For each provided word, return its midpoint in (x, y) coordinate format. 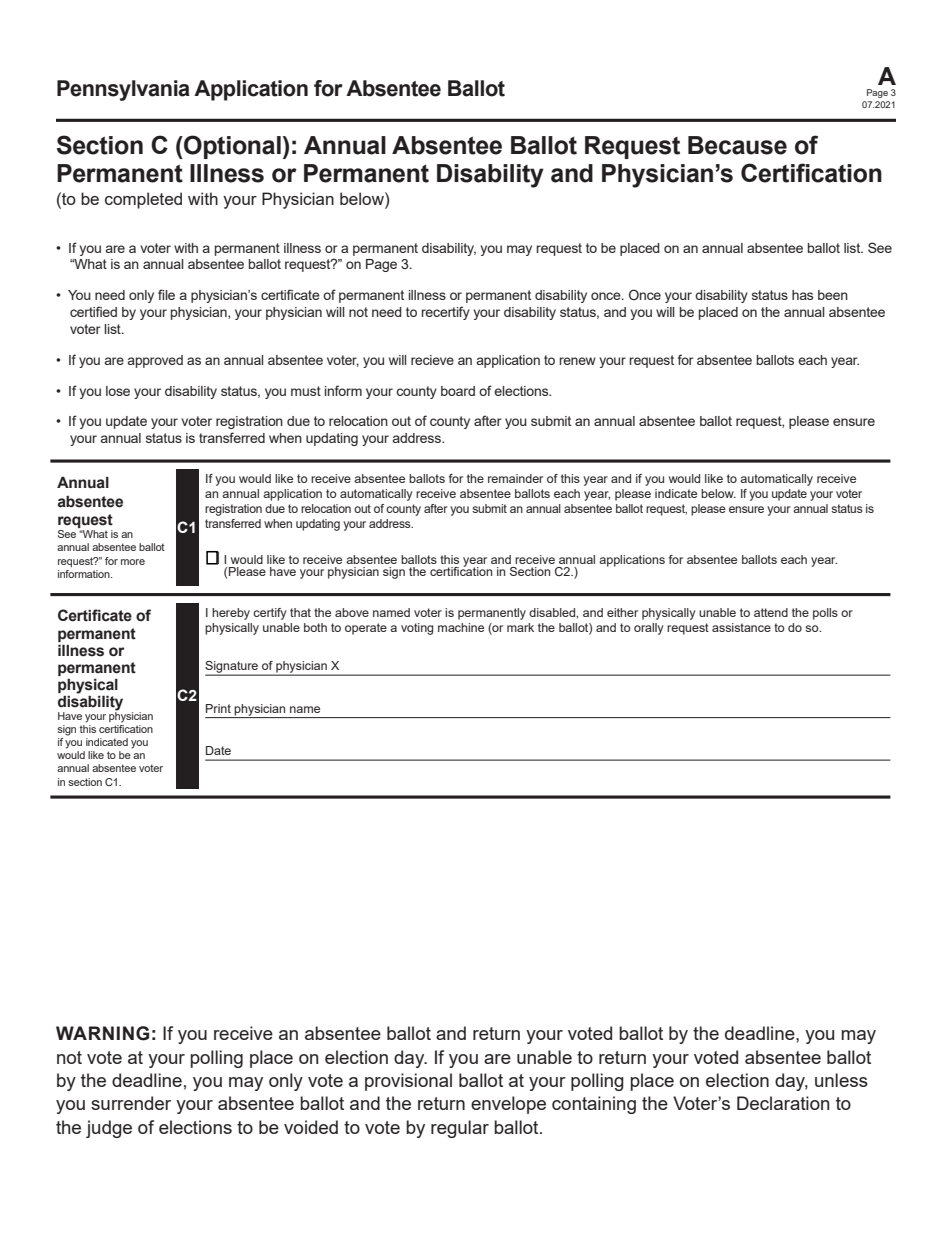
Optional (231, 147)
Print (218, 708)
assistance (741, 627)
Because (737, 145)
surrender (131, 1103)
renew (577, 361)
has (802, 295)
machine (461, 627)
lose (118, 391)
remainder (515, 478)
